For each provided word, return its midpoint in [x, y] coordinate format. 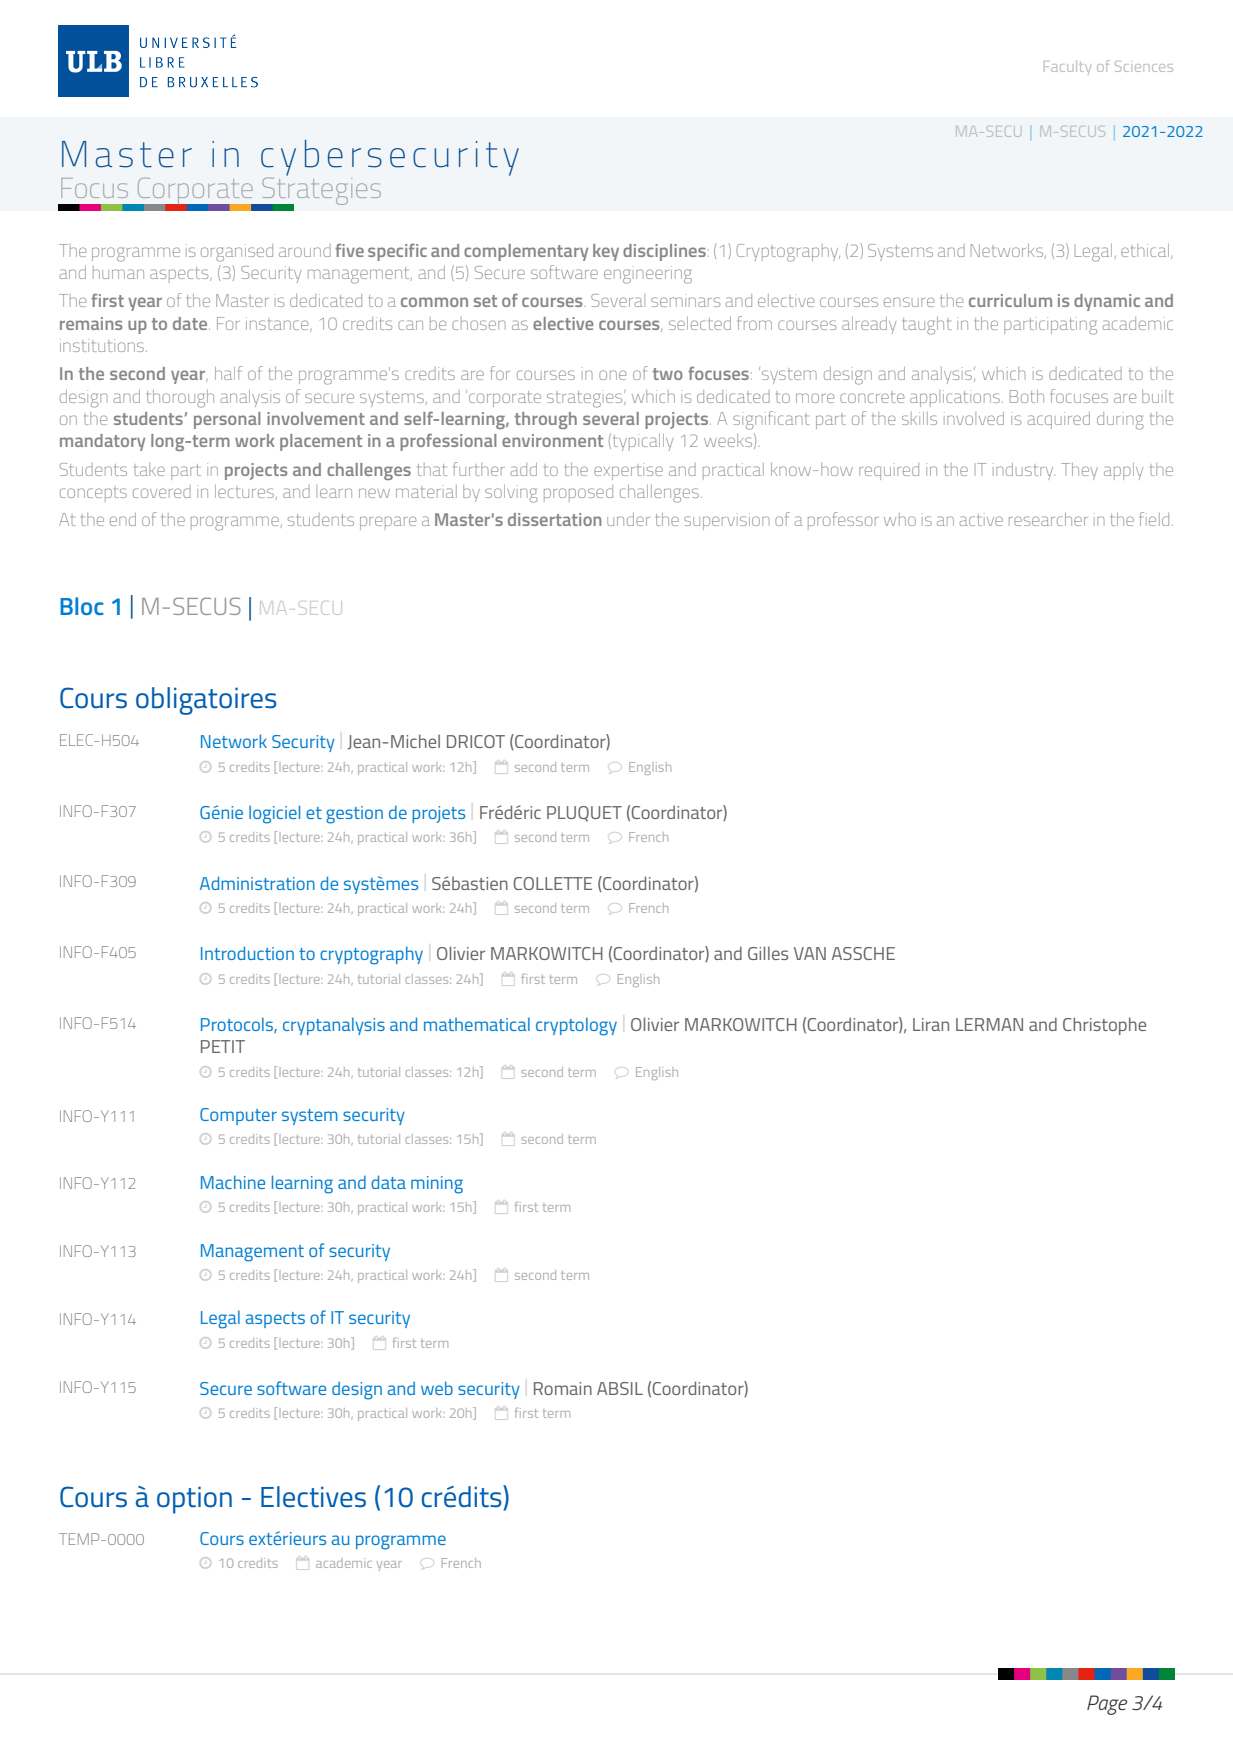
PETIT [223, 1046]
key [606, 252]
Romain [563, 1388]
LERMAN [989, 1024]
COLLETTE [553, 883]
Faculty [1067, 67]
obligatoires [206, 701]
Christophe [1104, 1026]
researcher [1048, 519]
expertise [628, 471]
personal [227, 420]
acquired [1058, 420]
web [437, 1388]
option [194, 1500]
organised [237, 253]
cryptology [576, 1026]
